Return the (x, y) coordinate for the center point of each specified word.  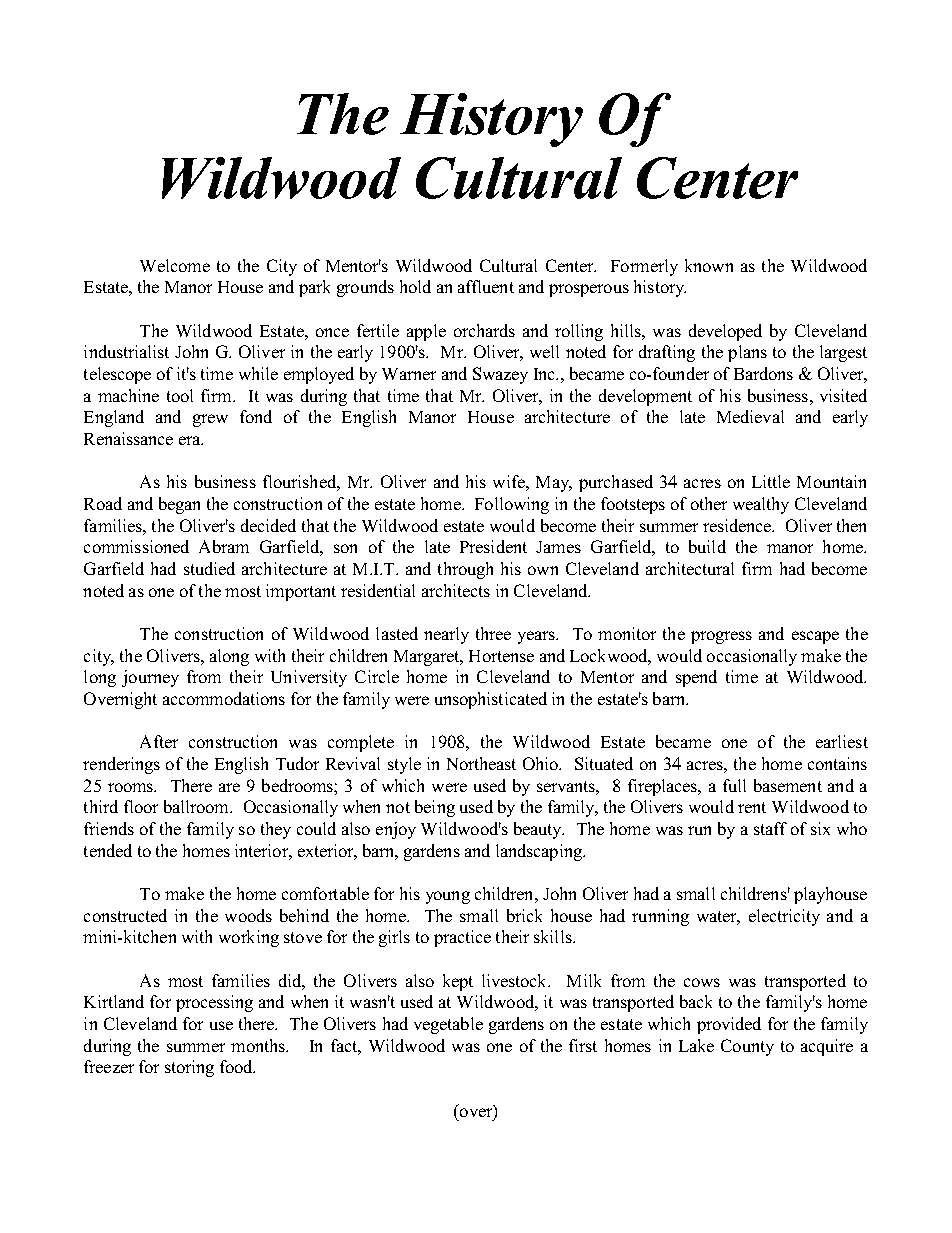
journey (150, 678)
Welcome (175, 265)
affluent (486, 286)
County (747, 1047)
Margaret (428, 658)
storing (189, 1068)
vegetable (448, 1025)
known (709, 265)
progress (721, 637)
